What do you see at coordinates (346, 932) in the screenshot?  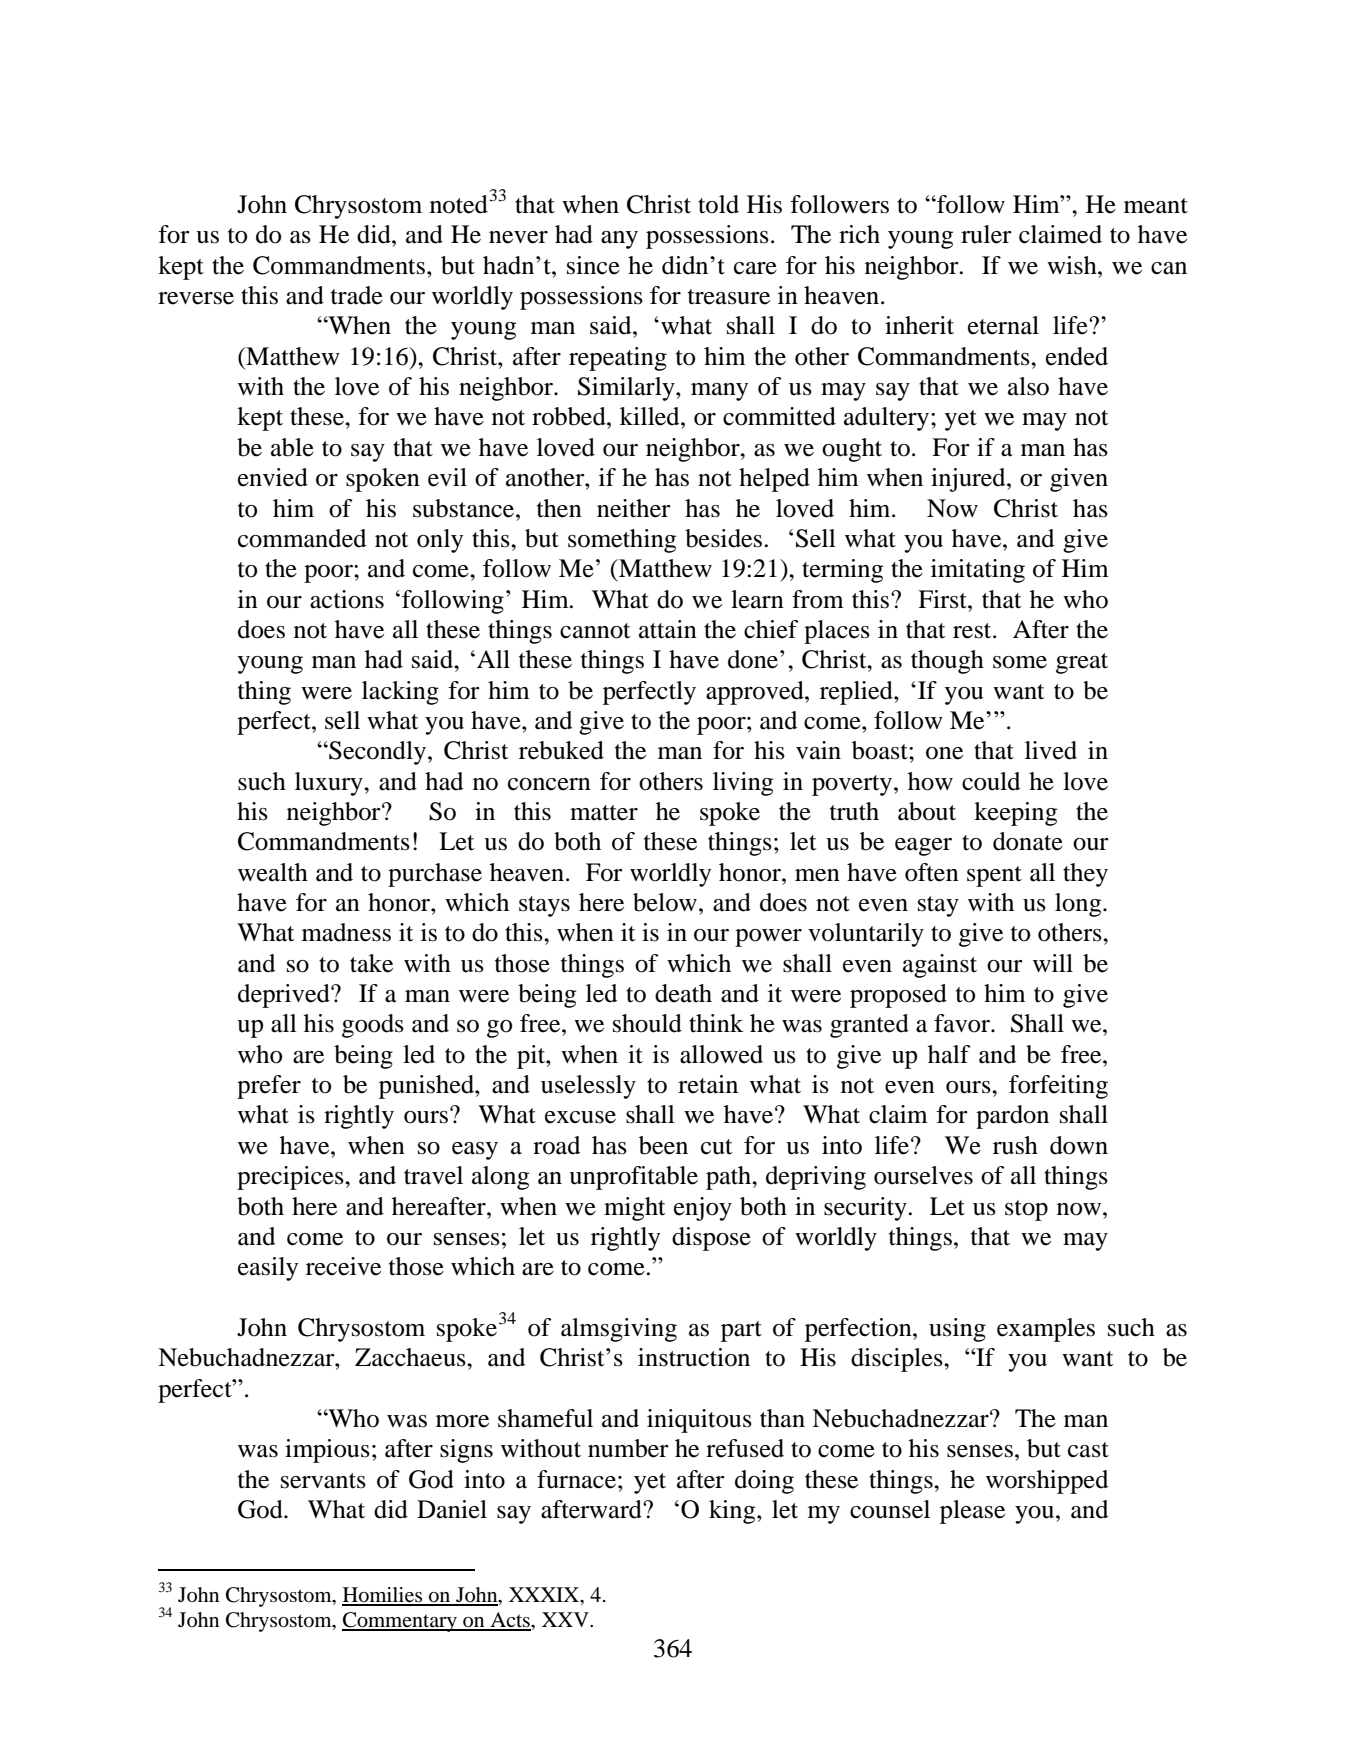 I see `madness` at bounding box center [346, 932].
